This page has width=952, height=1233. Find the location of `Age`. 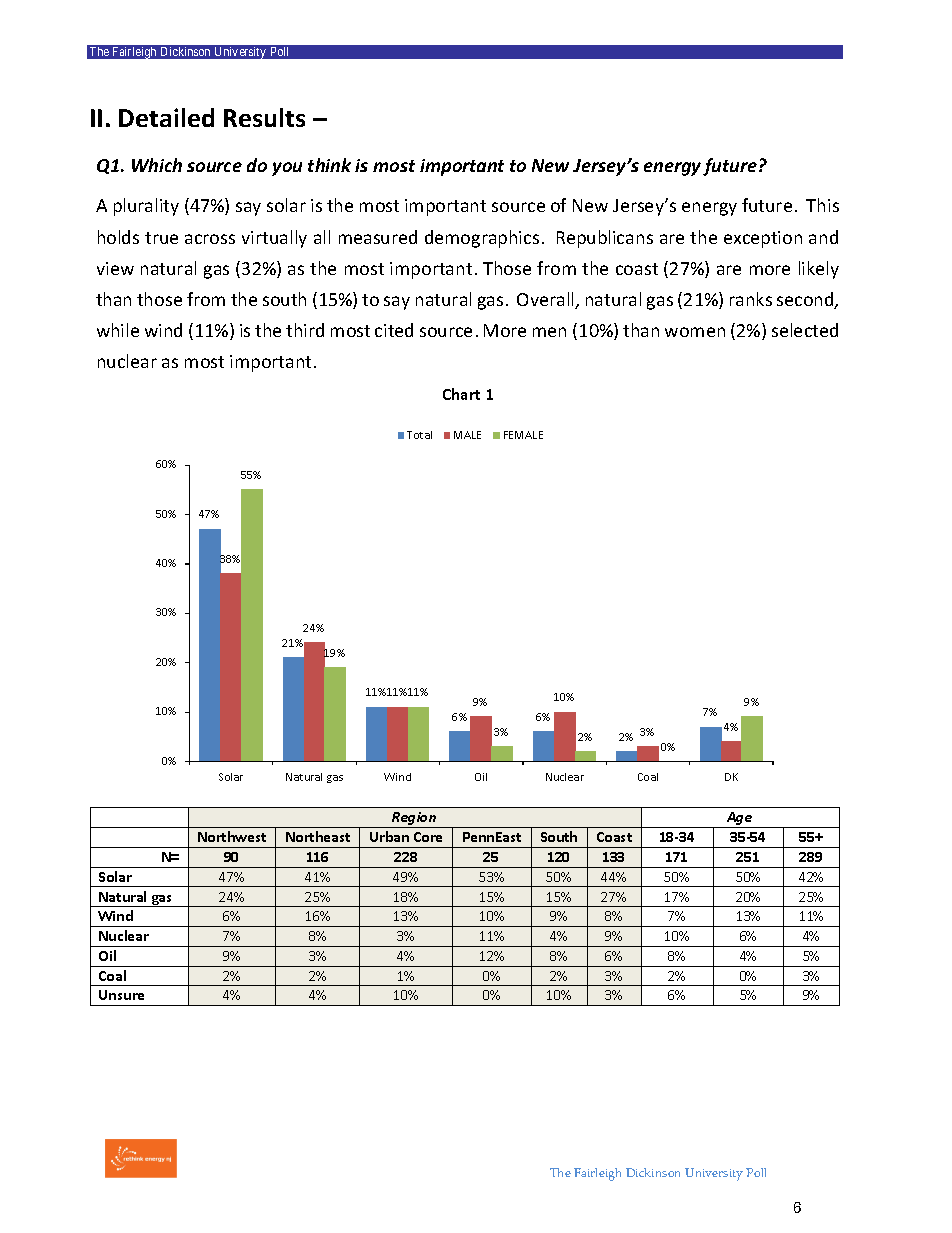

Age is located at coordinates (740, 820).
